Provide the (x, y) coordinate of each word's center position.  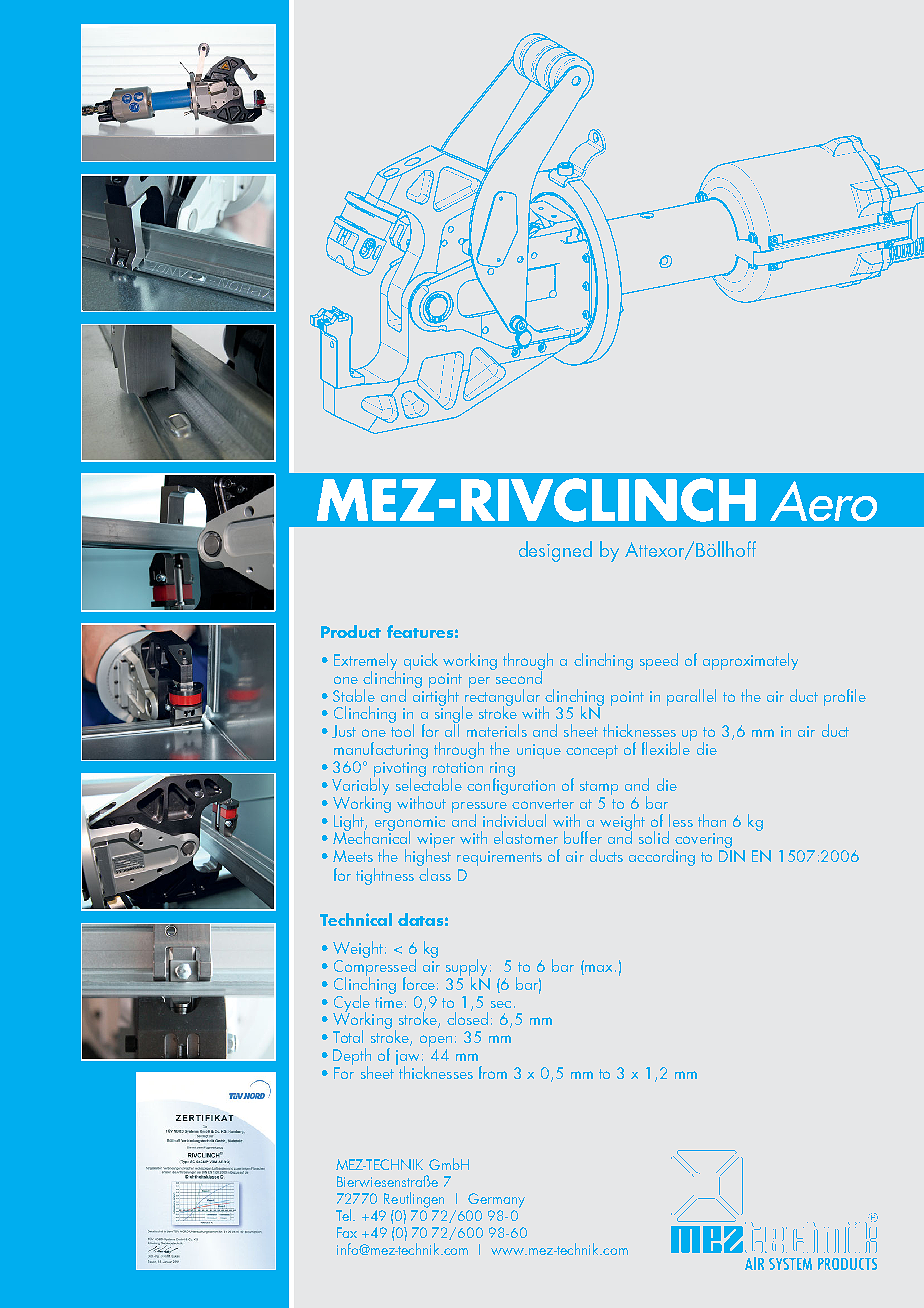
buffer (583, 837)
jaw (409, 1059)
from (493, 1072)
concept (592, 752)
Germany (496, 1200)
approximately (750, 661)
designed (555, 551)
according (662, 857)
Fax (347, 1232)
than (712, 820)
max (598, 968)
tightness (385, 876)
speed (659, 661)
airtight (436, 696)
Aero (823, 501)
